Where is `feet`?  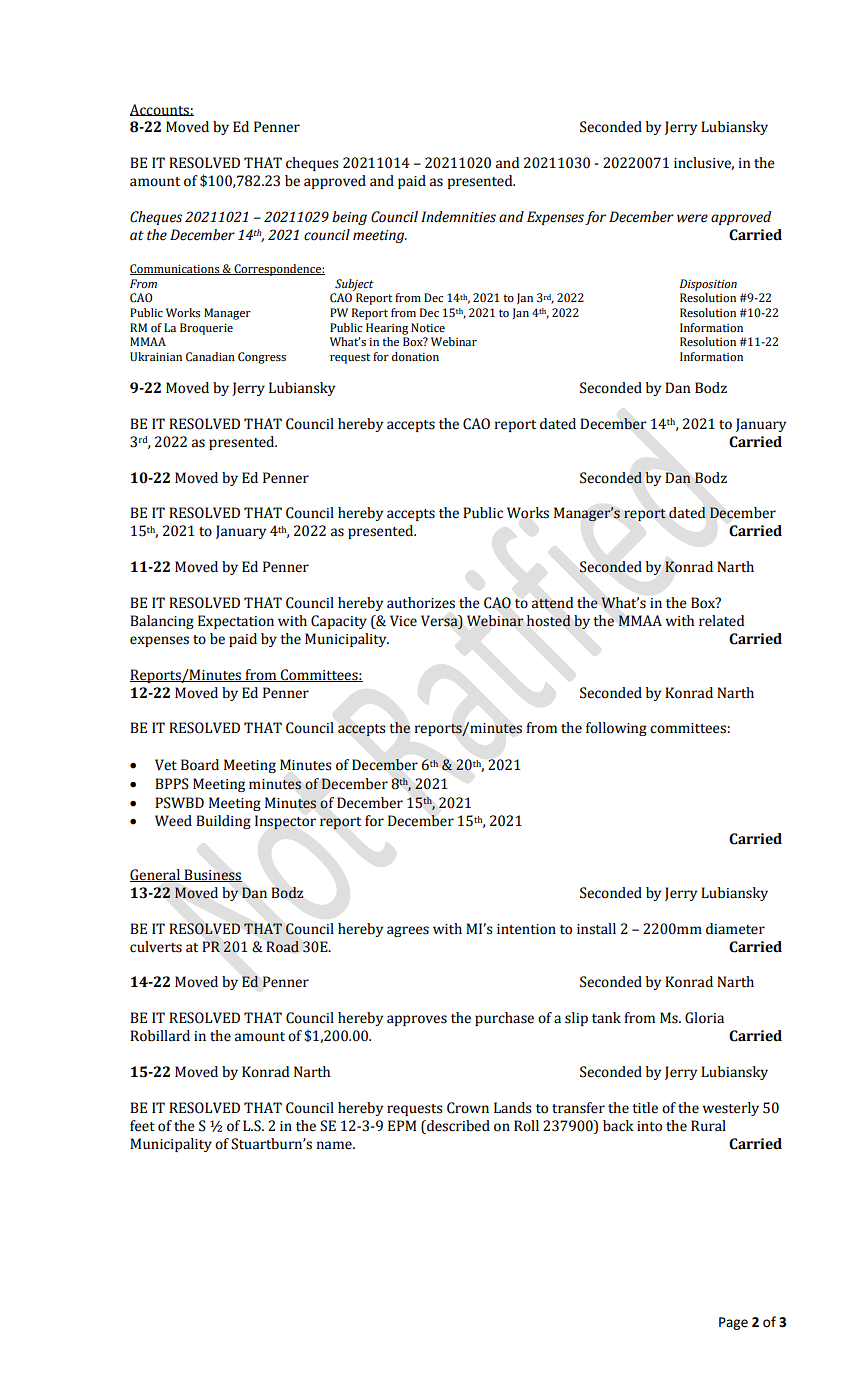 feet is located at coordinates (142, 1126).
